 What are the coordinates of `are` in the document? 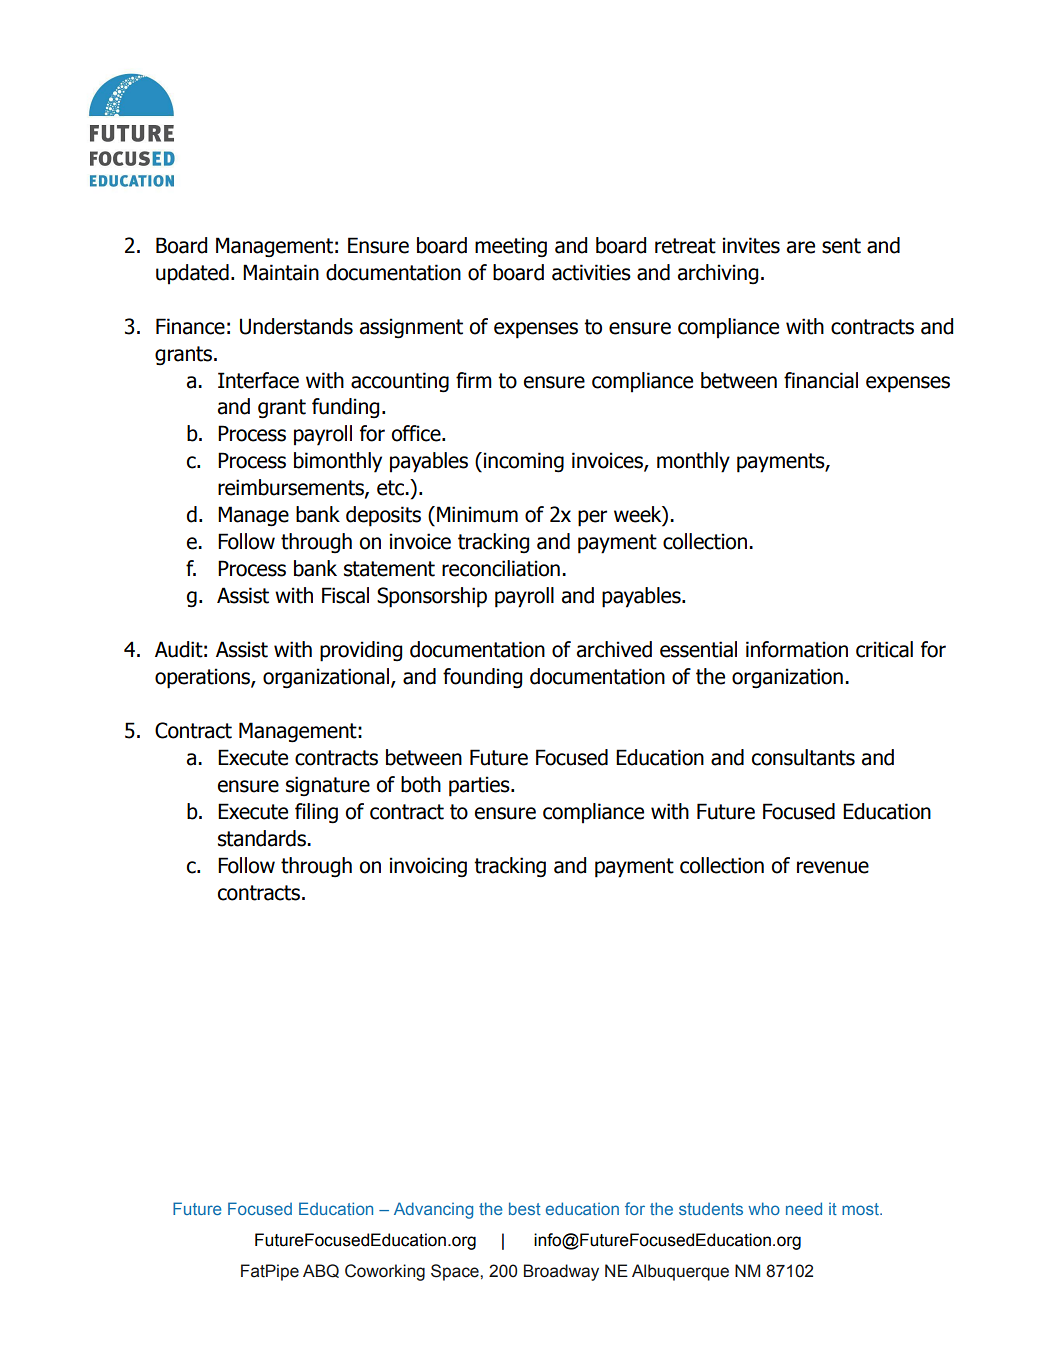 It's located at (801, 247).
